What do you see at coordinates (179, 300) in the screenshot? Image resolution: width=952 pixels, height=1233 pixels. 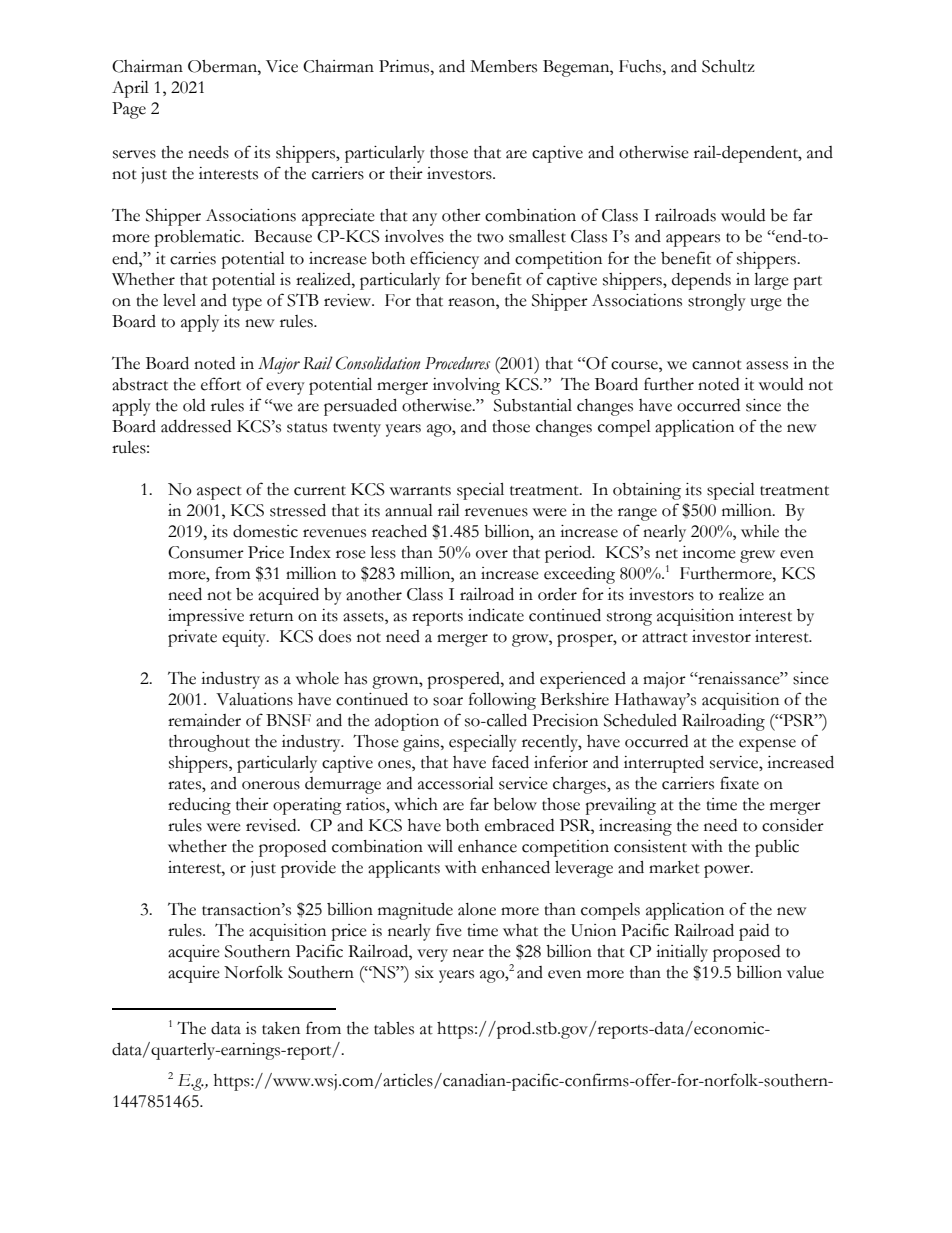 I see `level` at bounding box center [179, 300].
